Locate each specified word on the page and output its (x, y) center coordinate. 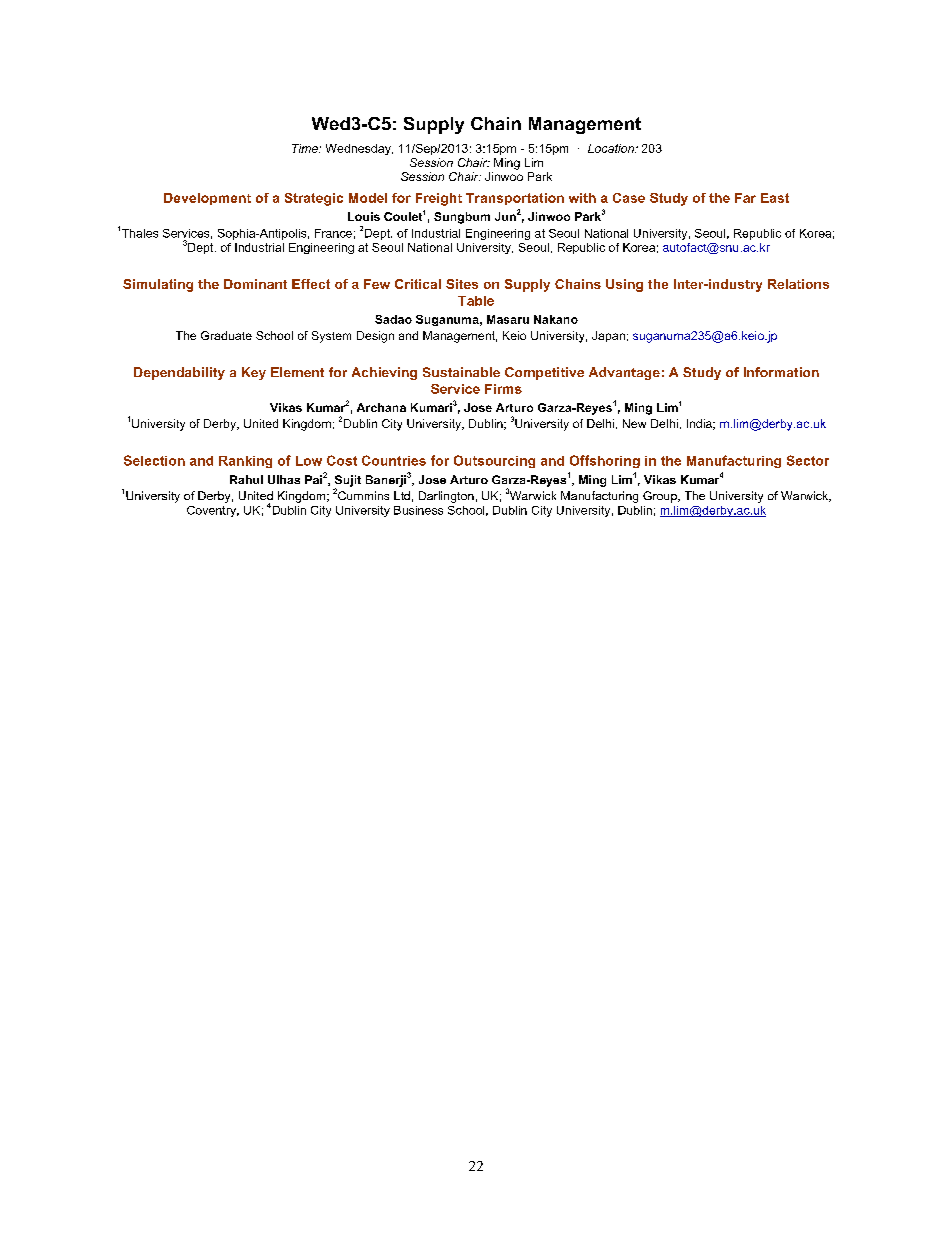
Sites (462, 284)
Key (254, 373)
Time (306, 148)
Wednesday (359, 149)
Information (781, 372)
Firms (503, 389)
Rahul (246, 479)
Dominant (255, 284)
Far (745, 198)
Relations (798, 284)
